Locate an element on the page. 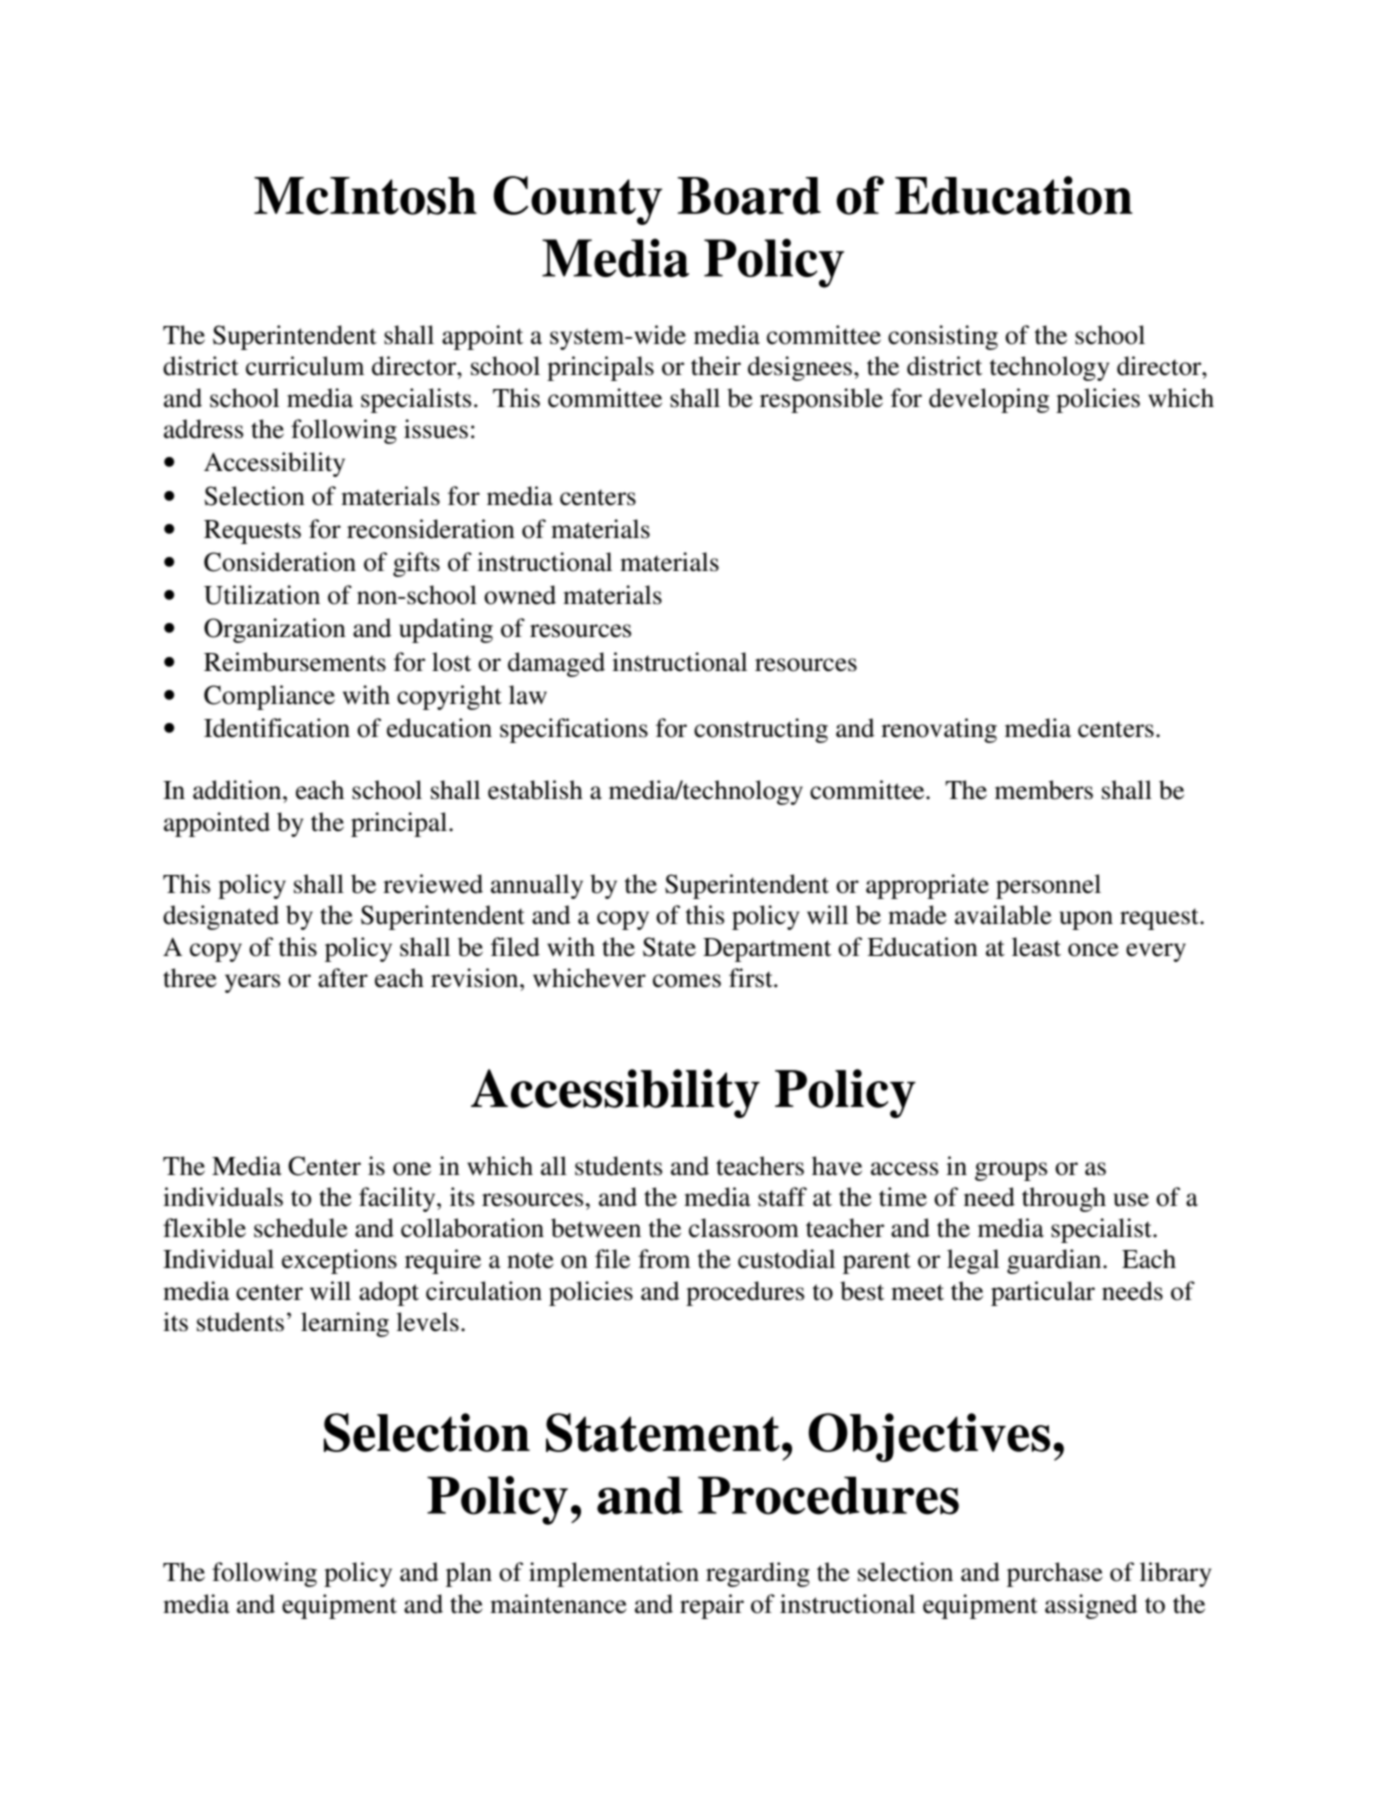  plan is located at coordinates (469, 1574).
